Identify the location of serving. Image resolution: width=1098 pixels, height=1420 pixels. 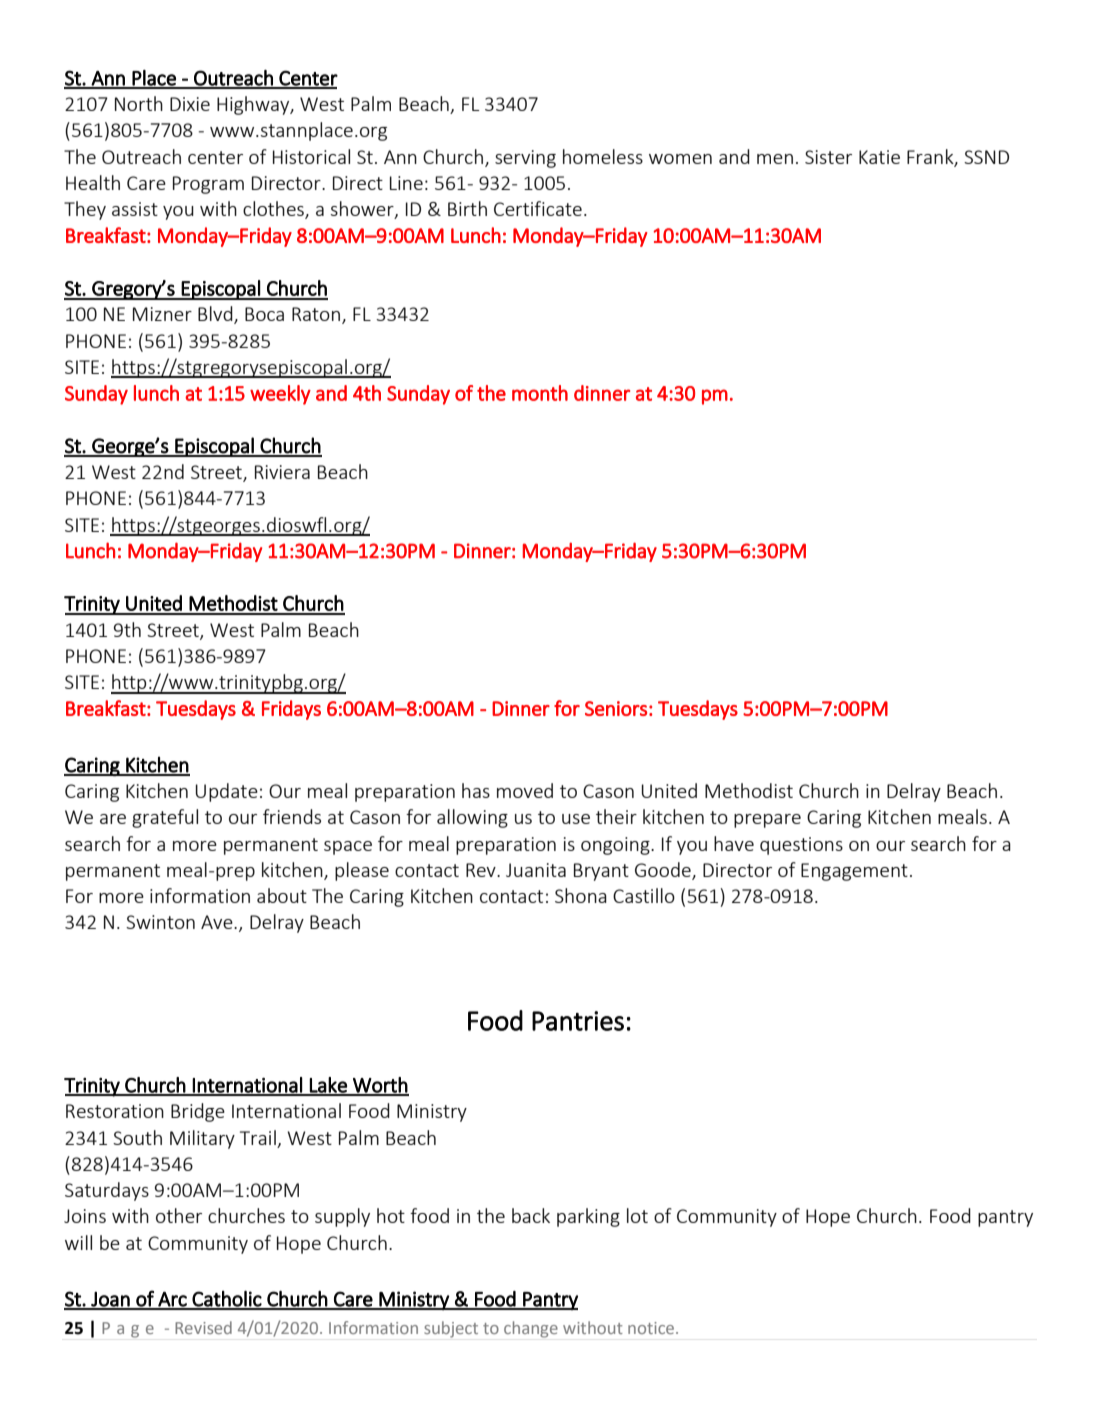
(525, 159).
